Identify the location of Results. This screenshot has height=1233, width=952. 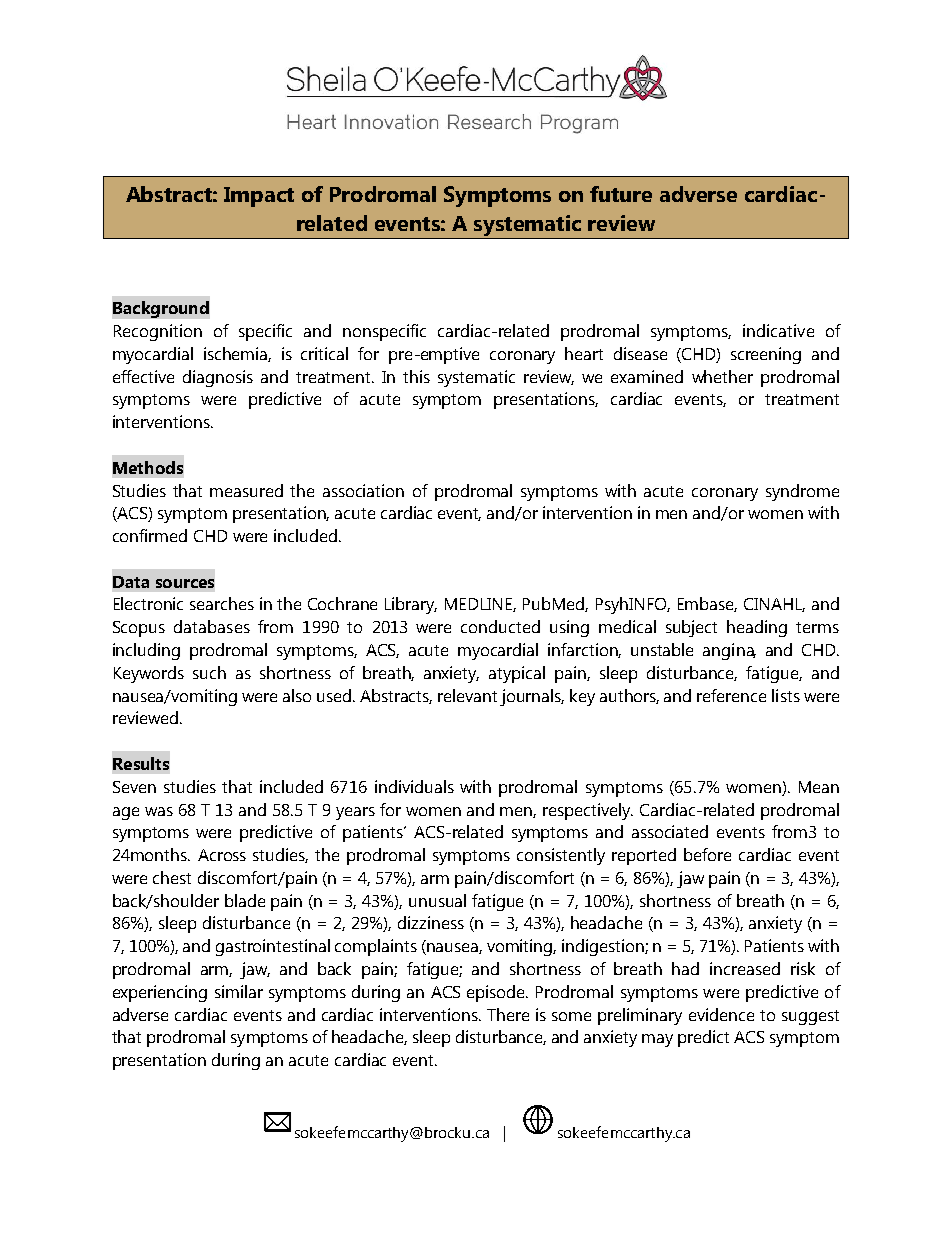
(141, 763).
